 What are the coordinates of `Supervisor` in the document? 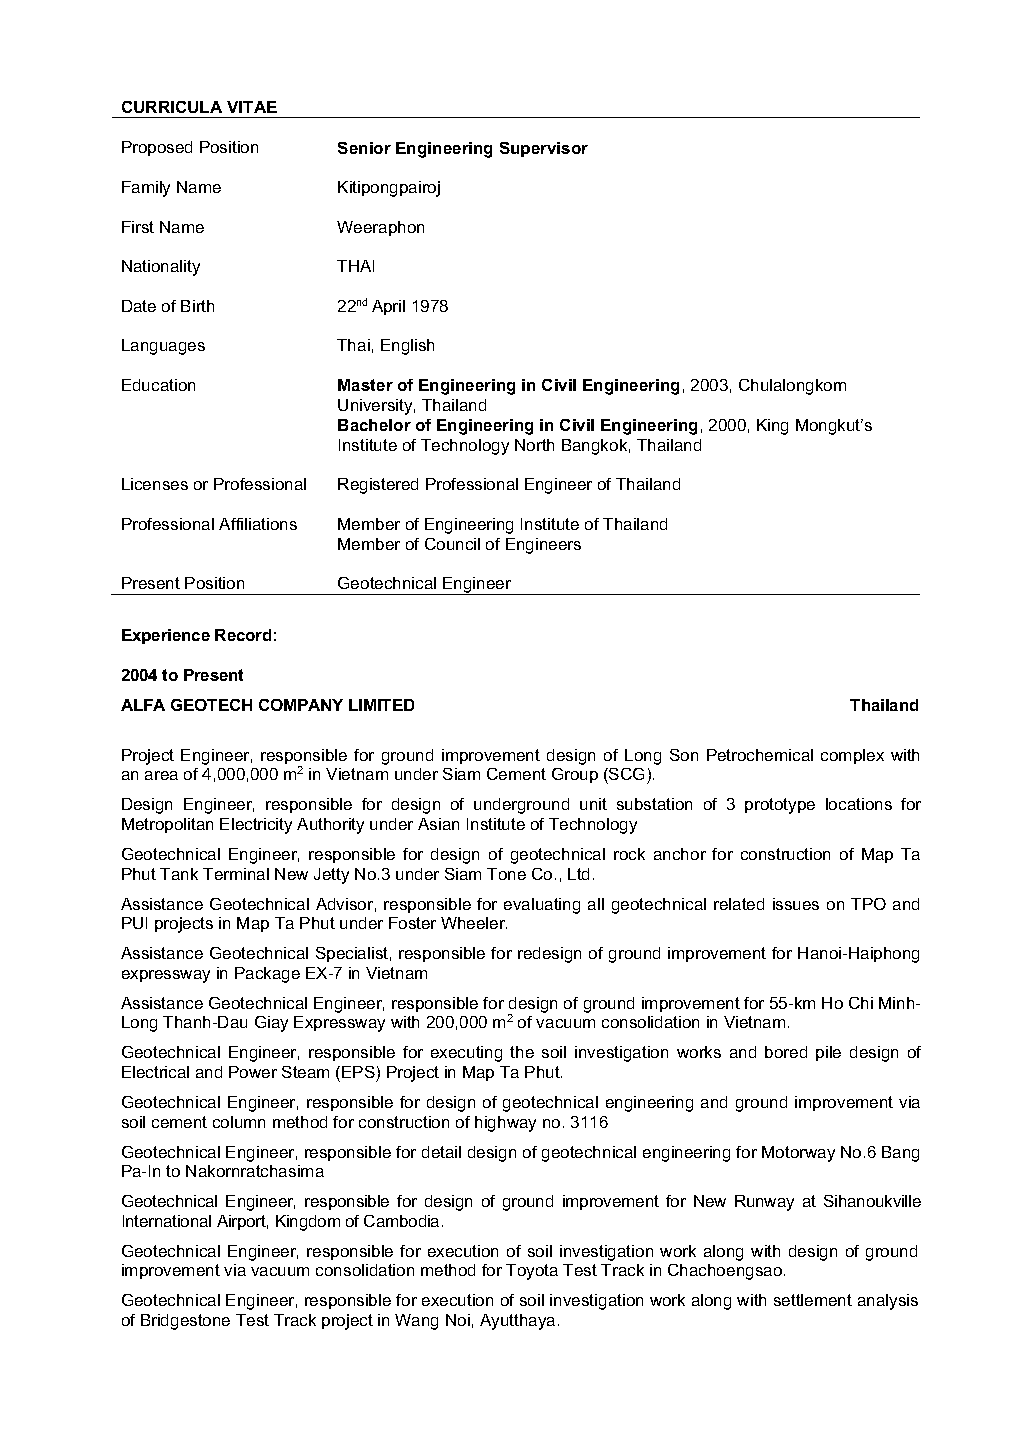 It's located at (544, 149).
